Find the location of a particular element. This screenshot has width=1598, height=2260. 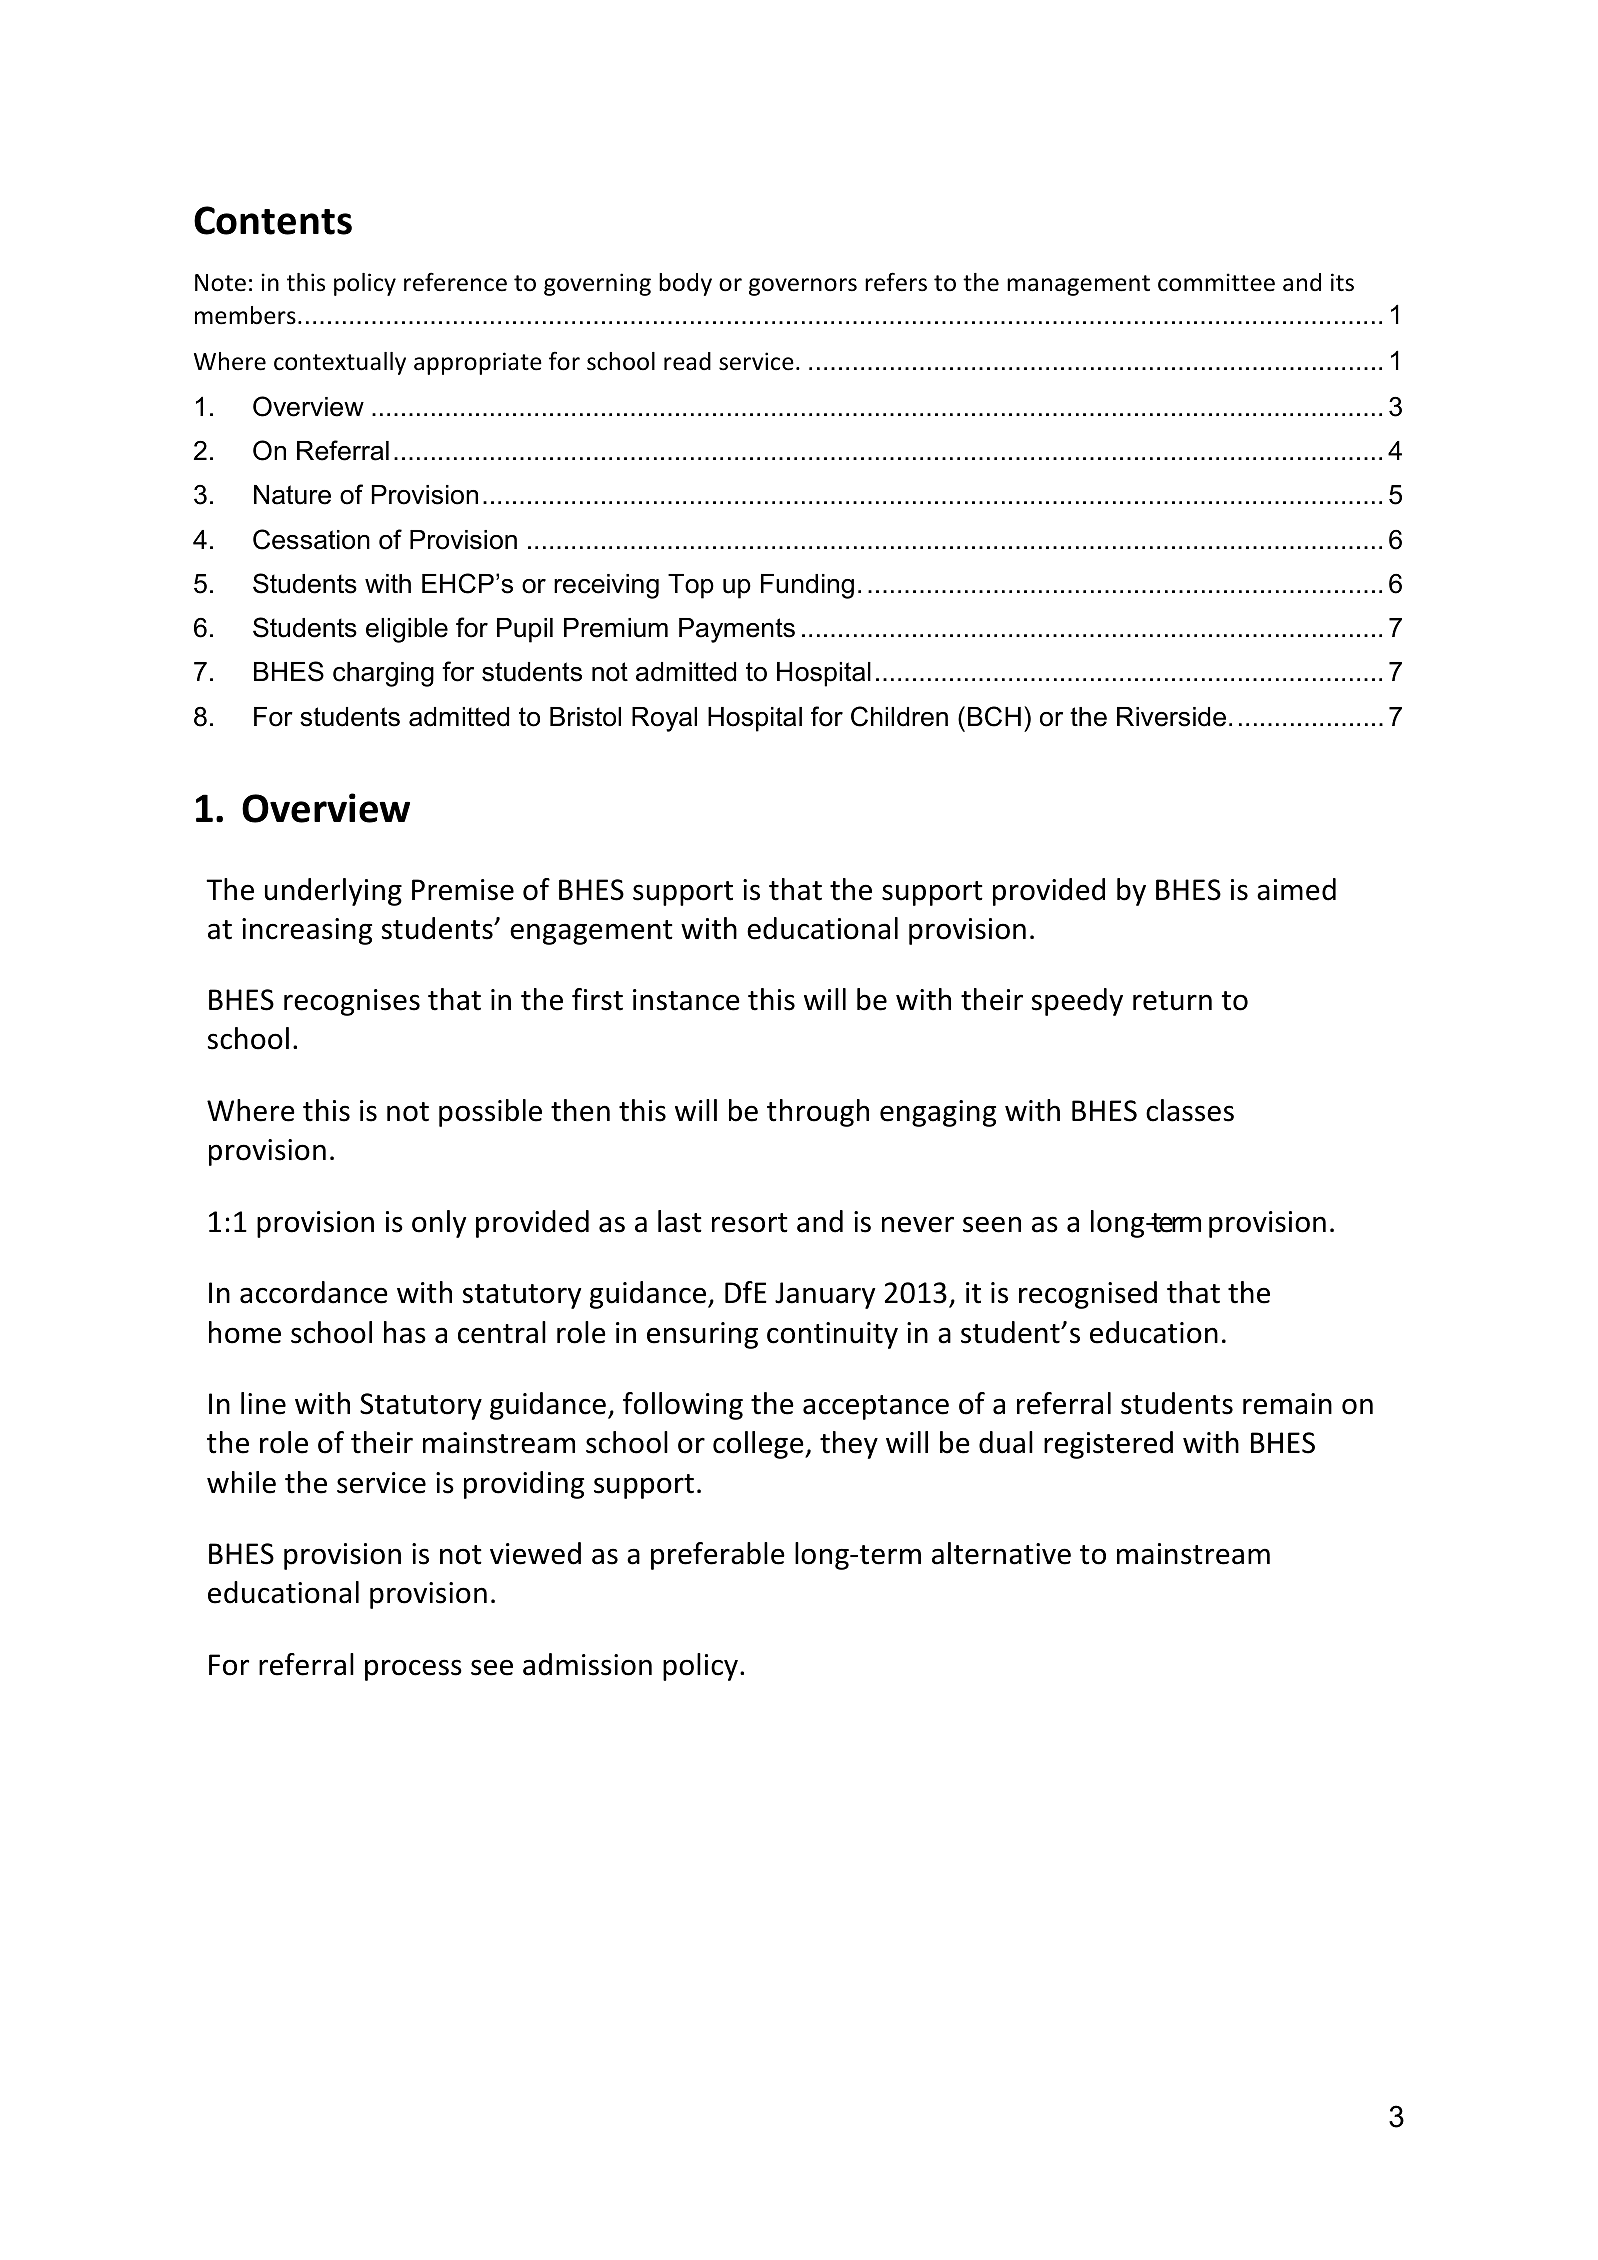

classes is located at coordinates (1190, 1110).
